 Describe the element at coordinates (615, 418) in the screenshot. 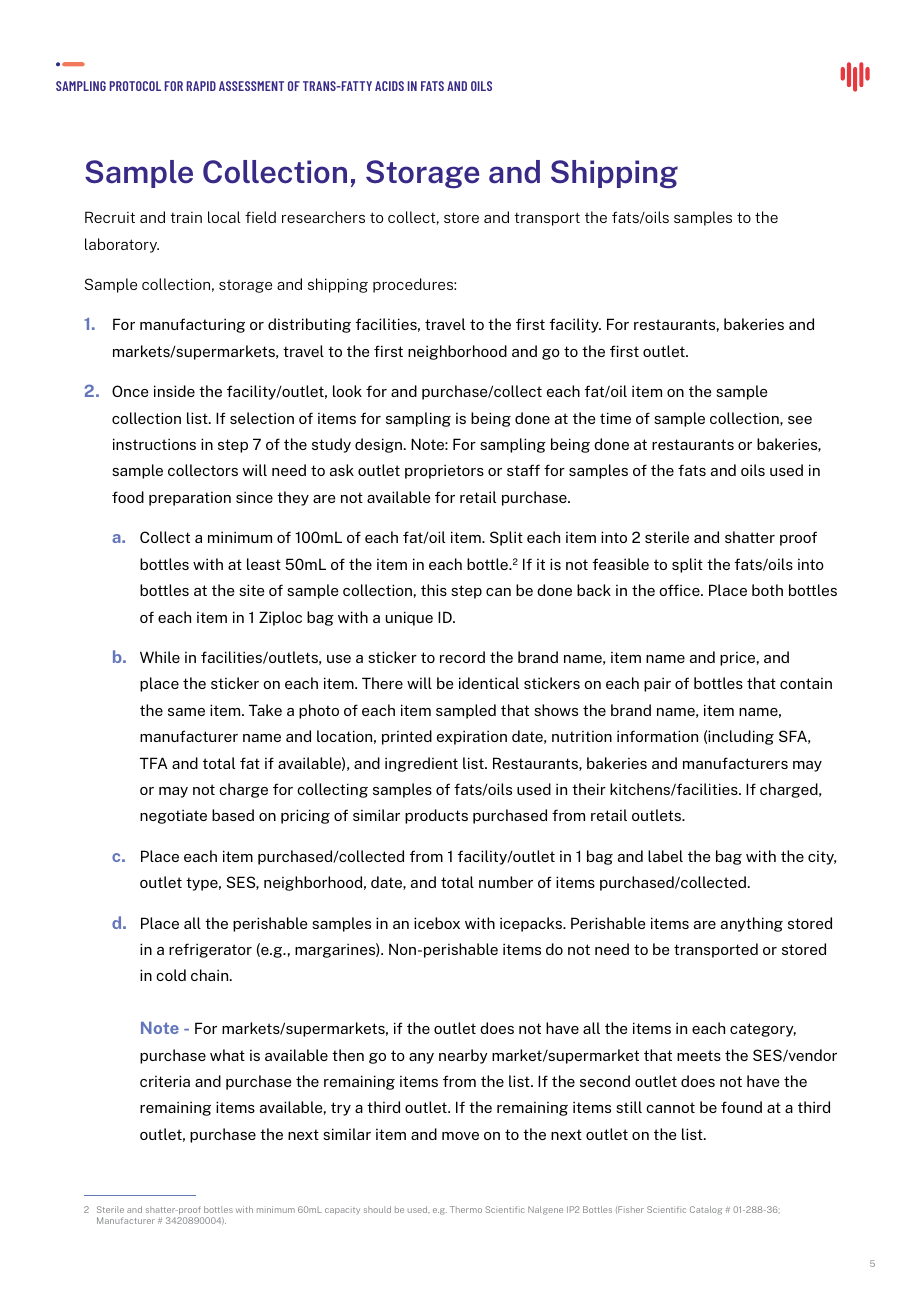

I see `time` at that location.
